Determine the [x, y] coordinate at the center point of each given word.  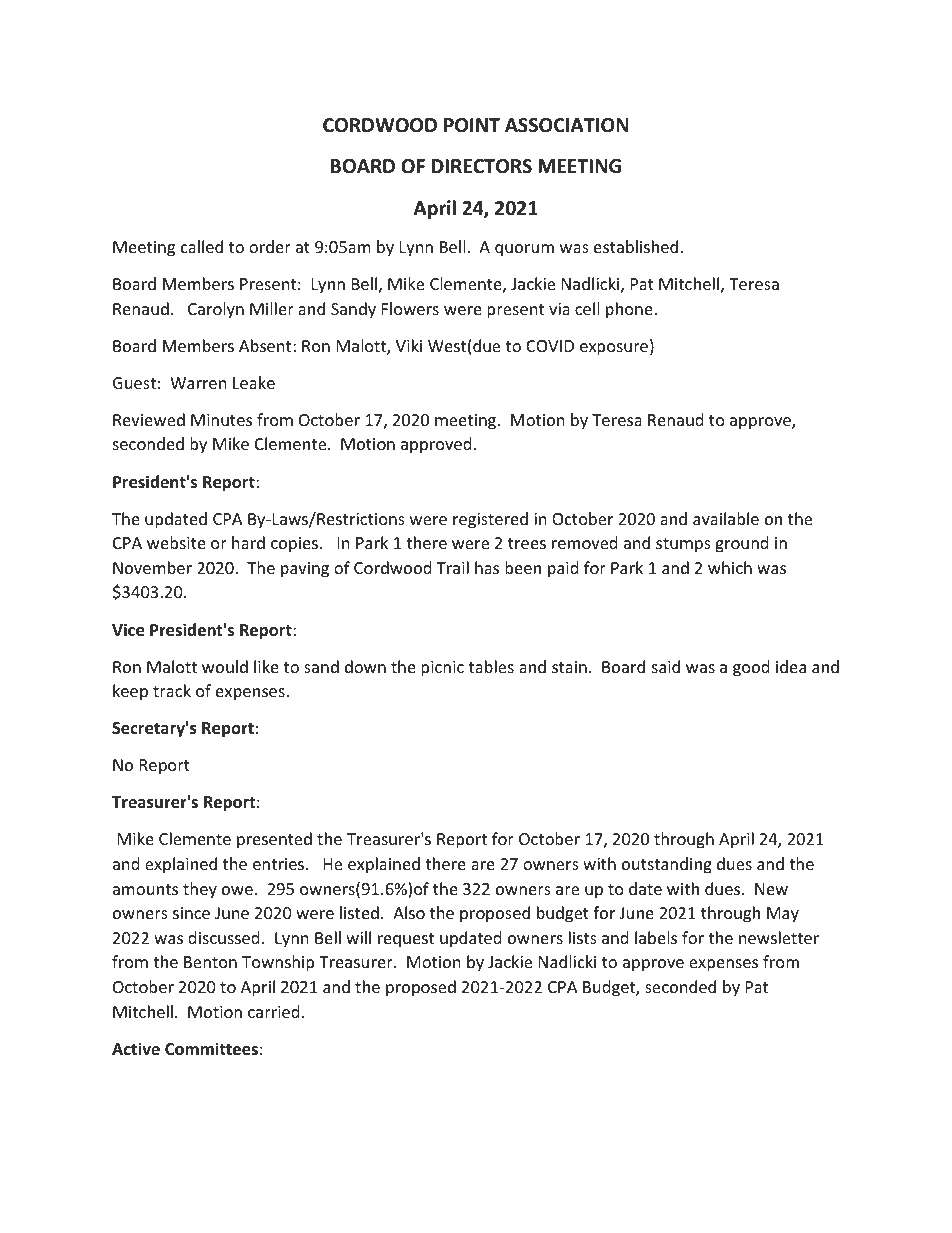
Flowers [410, 308]
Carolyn [216, 310]
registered [490, 520]
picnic [442, 669]
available [726, 518]
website [176, 542]
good [751, 668]
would [225, 666]
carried [273, 1011]
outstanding [667, 865]
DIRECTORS [482, 166]
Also [409, 912]
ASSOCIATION [566, 125]
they [200, 890]
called [202, 246]
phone [630, 310]
